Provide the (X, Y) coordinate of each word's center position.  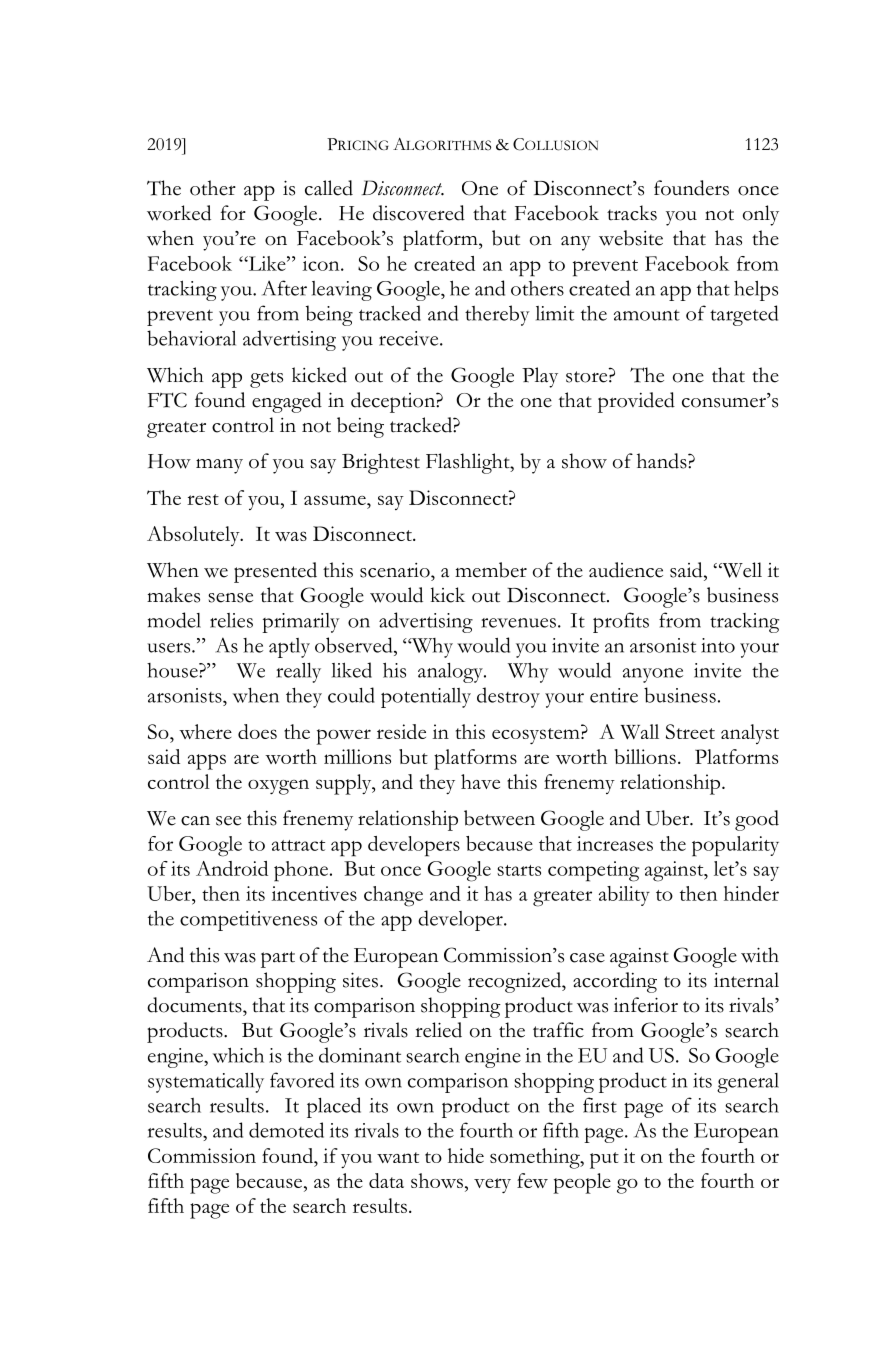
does (257, 731)
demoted (286, 1130)
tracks (632, 213)
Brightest (381, 463)
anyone (653, 675)
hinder (751, 893)
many (219, 466)
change (393, 896)
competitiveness (248, 921)
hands (663, 461)
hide (466, 1155)
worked (179, 213)
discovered (419, 213)
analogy (451, 673)
